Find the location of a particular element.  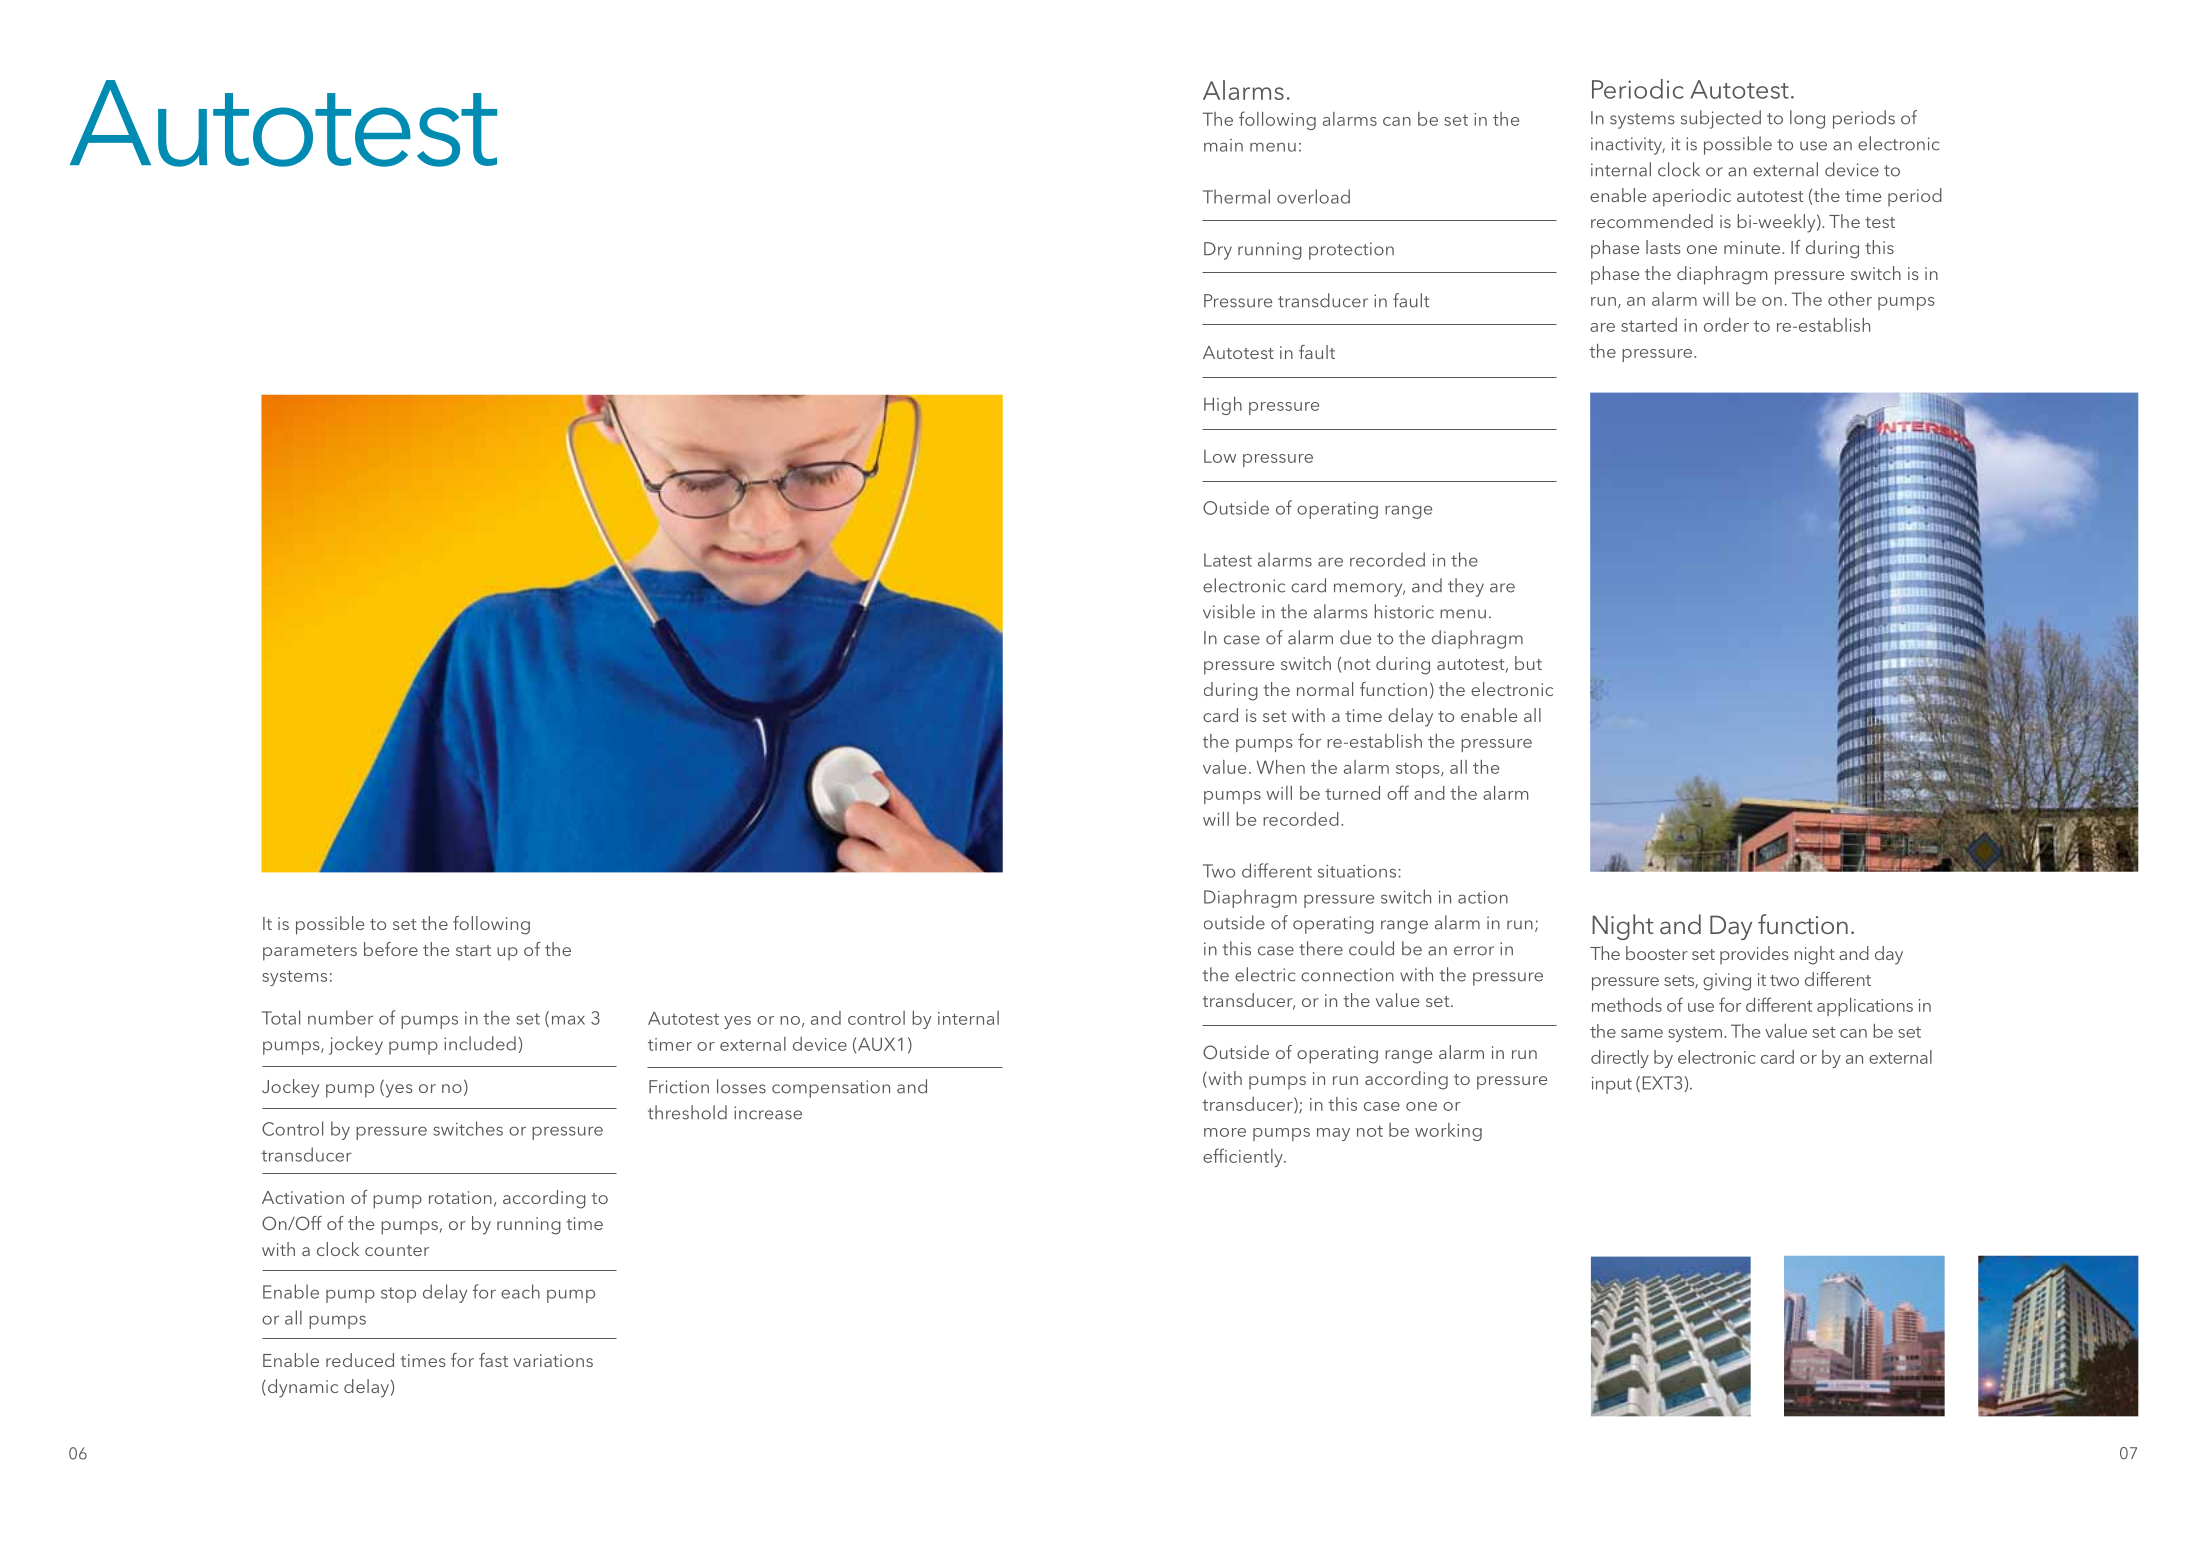

When is located at coordinates (1281, 767).
